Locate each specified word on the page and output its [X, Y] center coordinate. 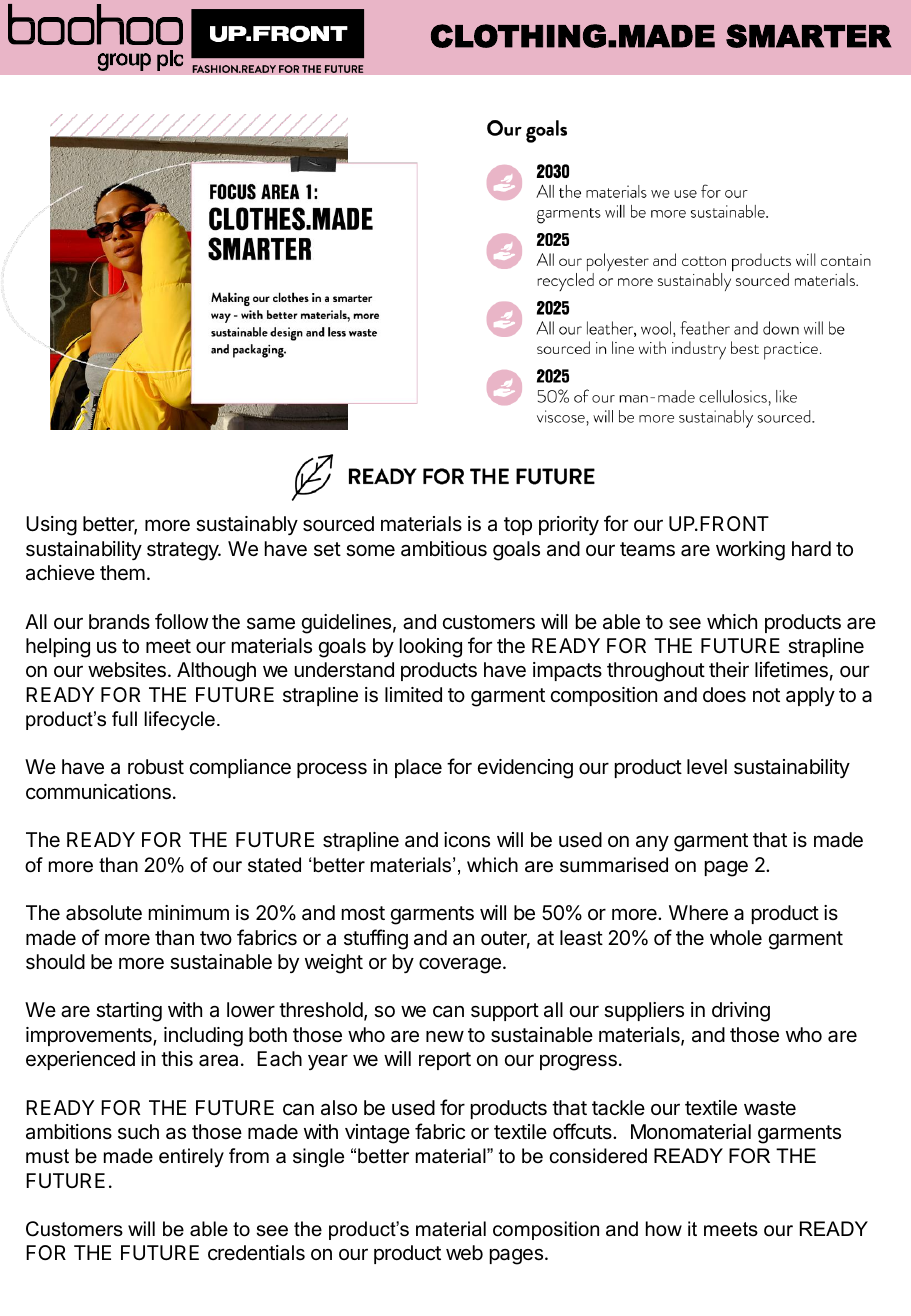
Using [51, 526]
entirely [191, 1158]
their [729, 670]
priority [569, 525]
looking [431, 648]
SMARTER [808, 36]
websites [127, 670]
